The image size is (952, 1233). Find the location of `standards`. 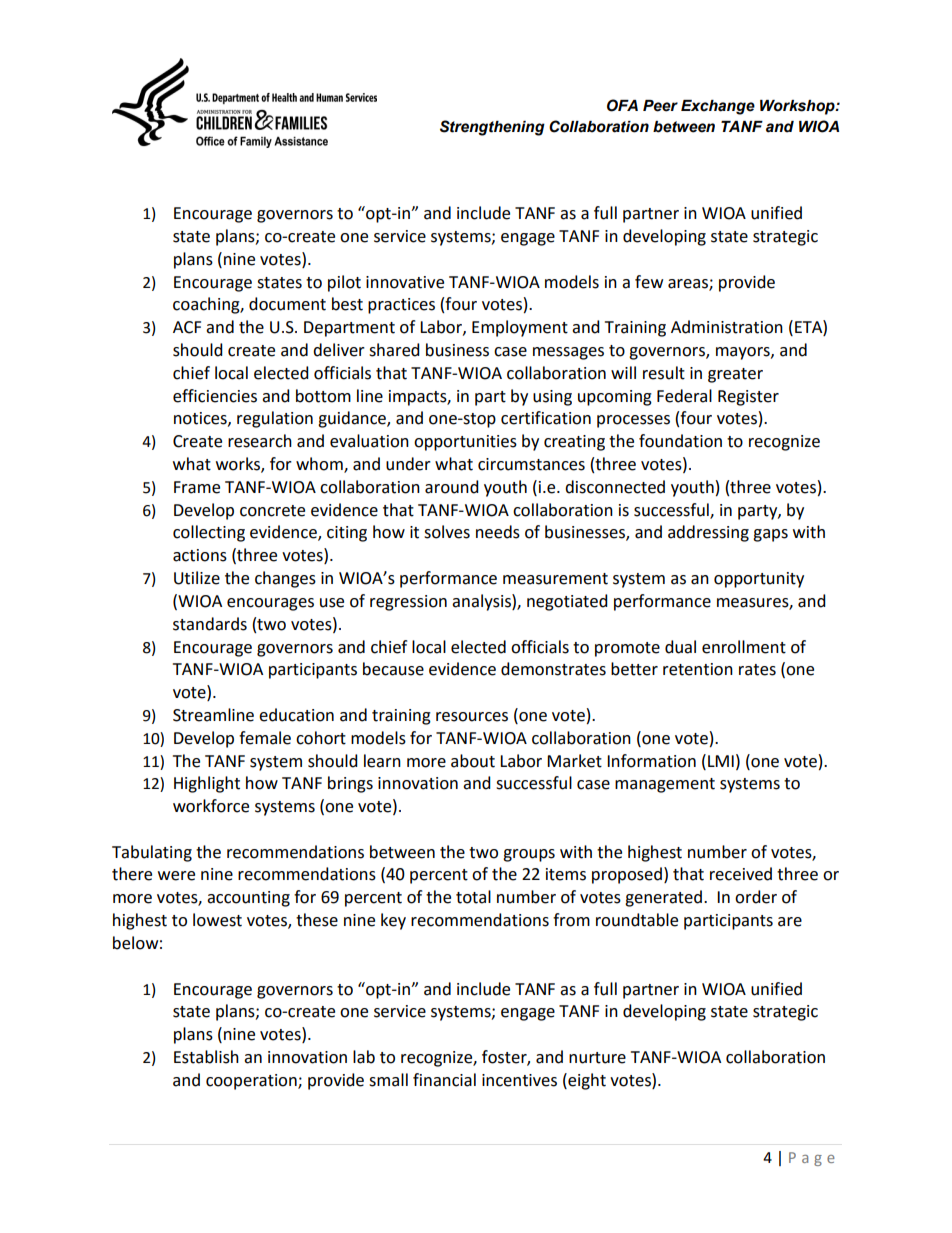

standards is located at coordinates (210, 624).
